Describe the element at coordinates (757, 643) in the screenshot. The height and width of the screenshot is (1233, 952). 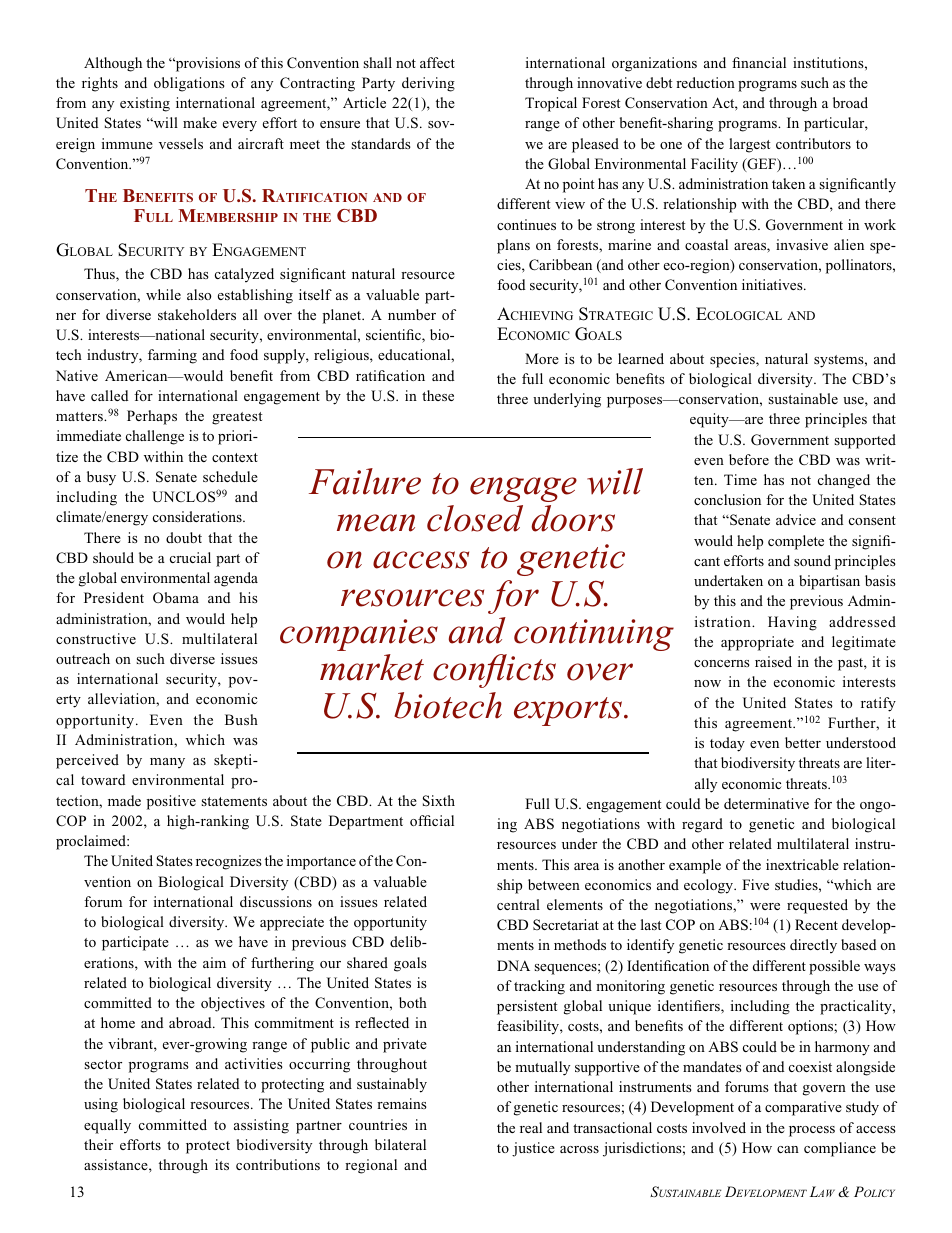
I see `appropriate` at that location.
